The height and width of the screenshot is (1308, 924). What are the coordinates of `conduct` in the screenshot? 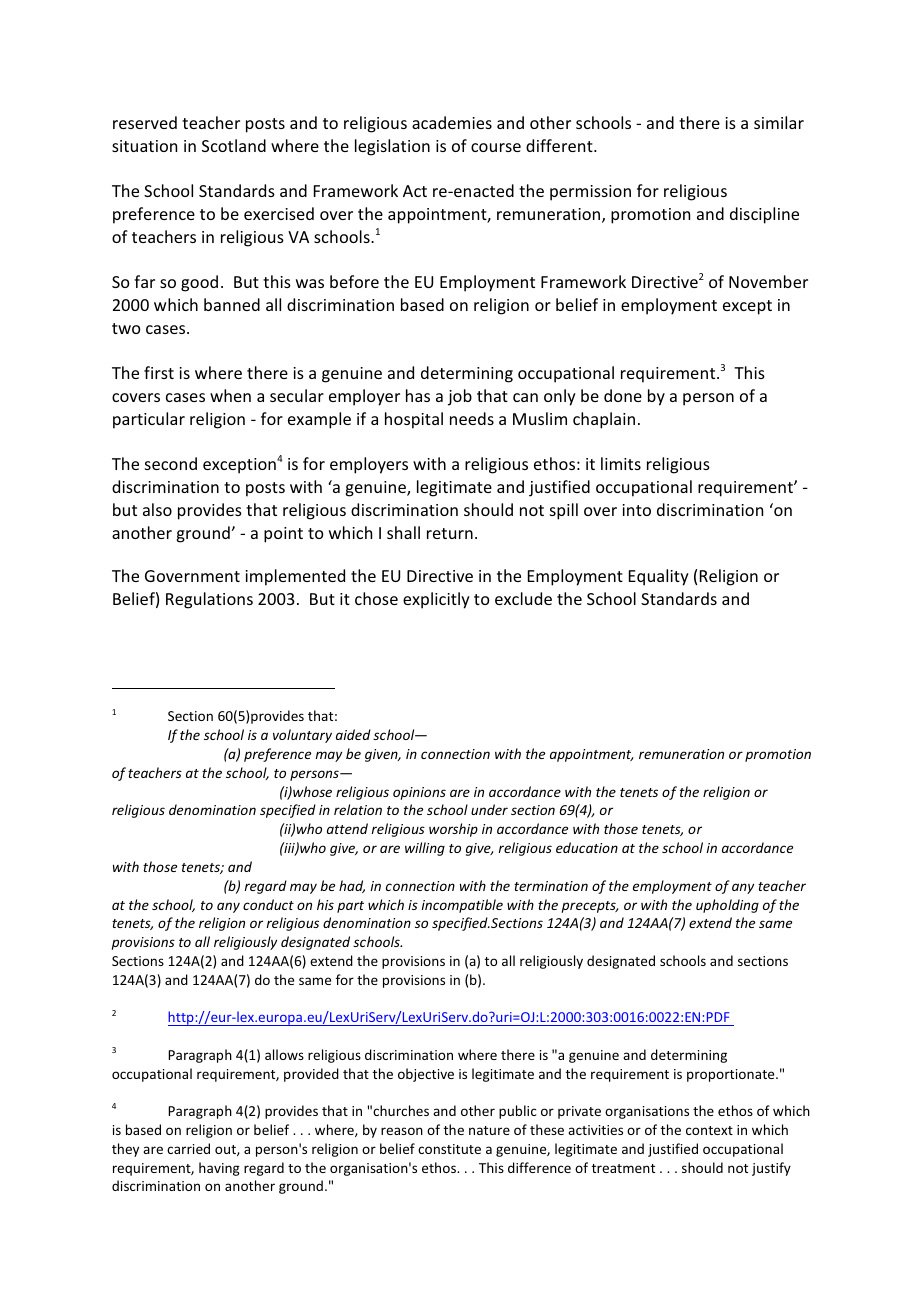 It's located at (268, 904).
